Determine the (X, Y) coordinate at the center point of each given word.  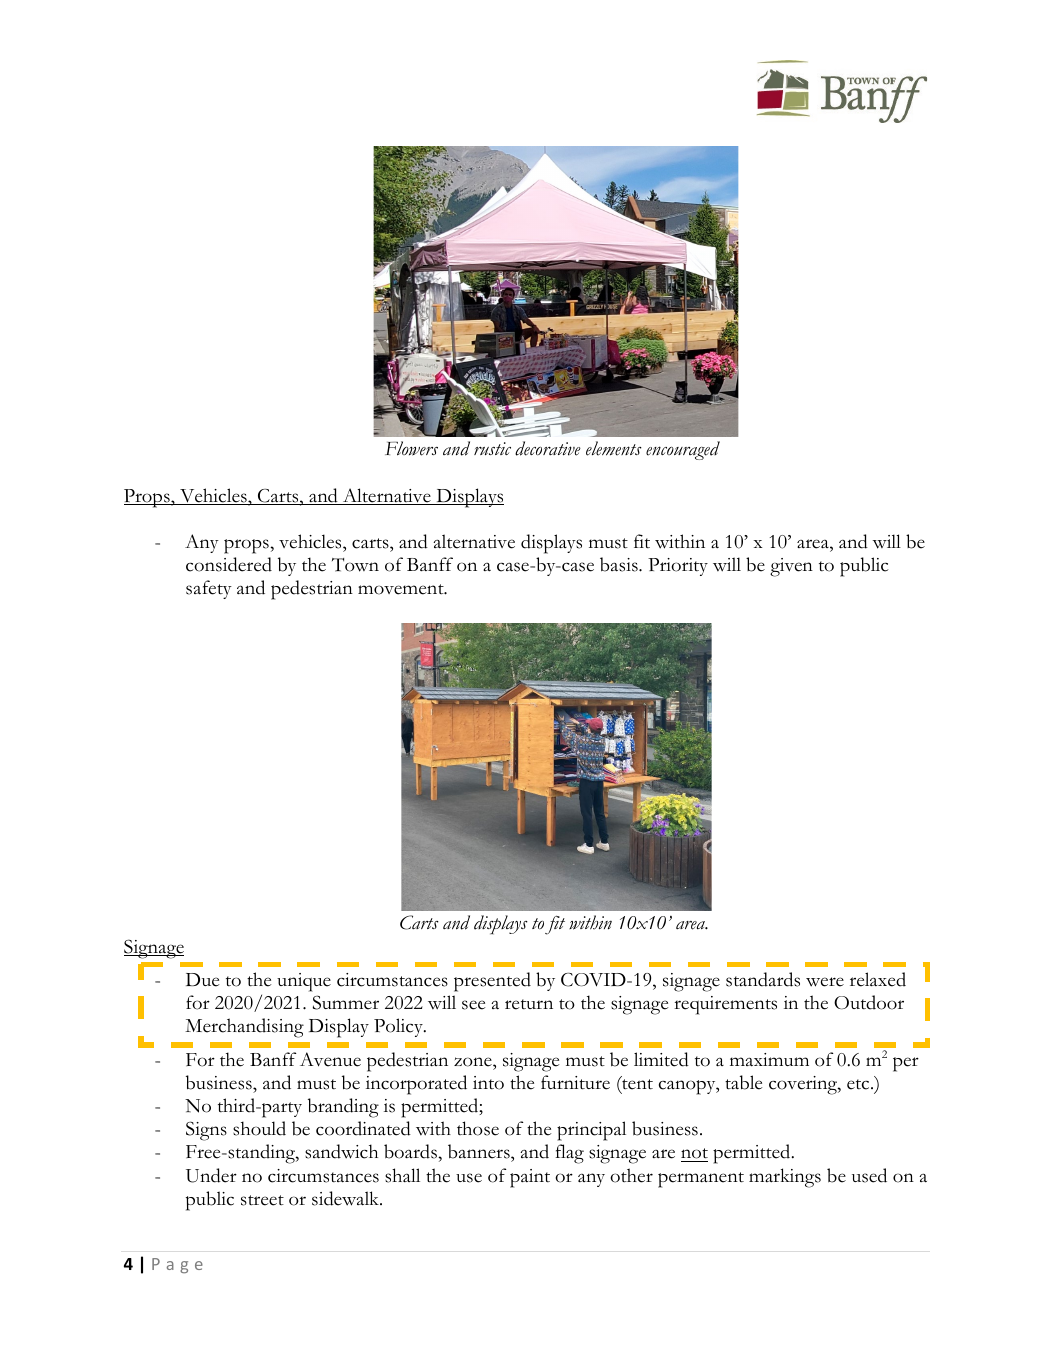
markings (785, 1178)
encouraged (683, 450)
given (791, 567)
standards (763, 979)
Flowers (411, 448)
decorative (548, 448)
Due (203, 980)
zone (474, 1062)
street (262, 1200)
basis (620, 564)
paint (530, 1178)
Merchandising (244, 1028)
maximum (769, 1060)
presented (492, 982)
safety (209, 589)
